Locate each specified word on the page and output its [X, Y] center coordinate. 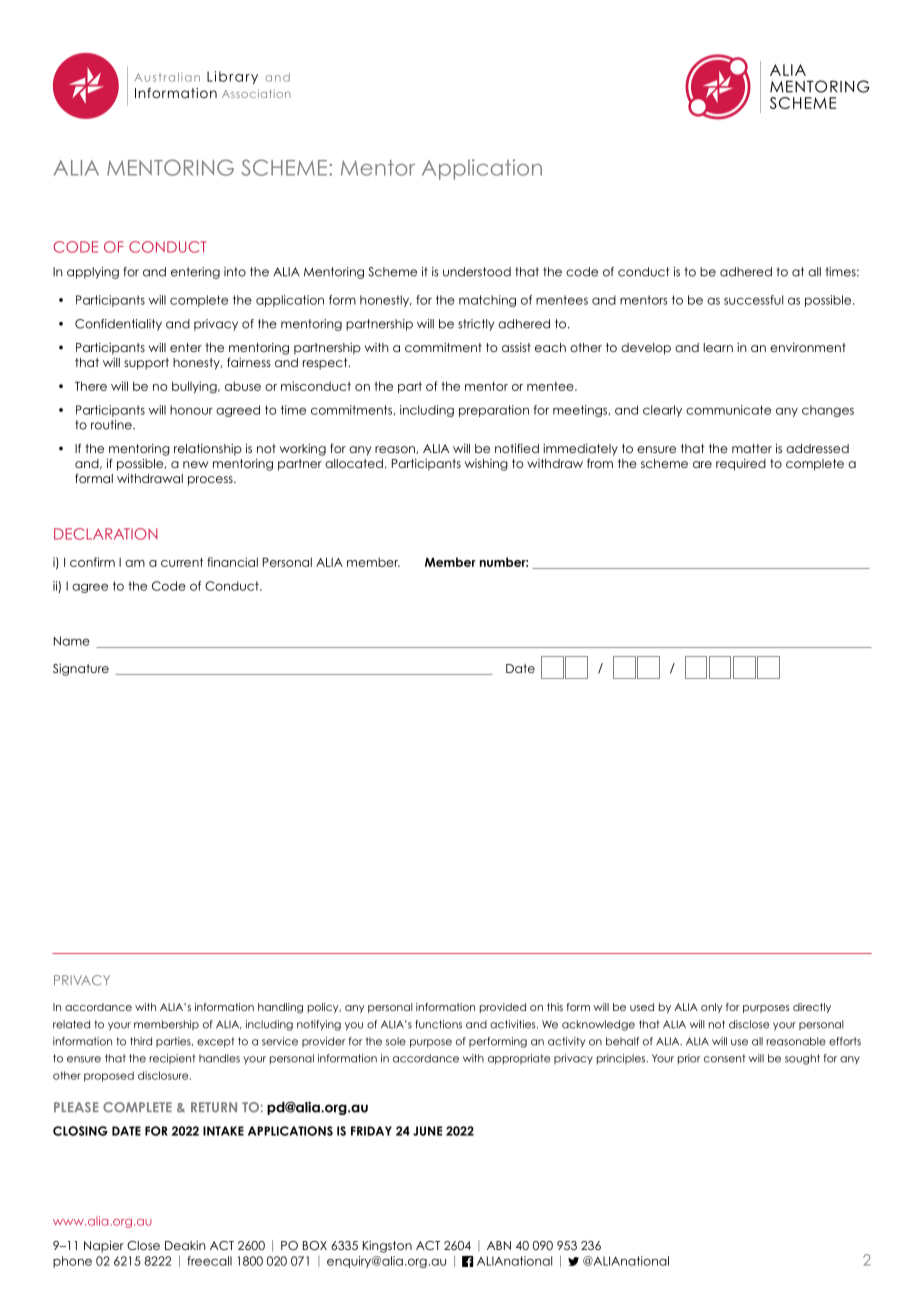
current [182, 562]
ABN [499, 1245]
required [741, 465]
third [141, 1041]
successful [753, 300]
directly [812, 1008]
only [712, 1008]
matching [487, 301]
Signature [81, 670]
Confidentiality [118, 325]
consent [725, 1058]
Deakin [185, 1245]
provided [503, 1008]
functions [438, 1024]
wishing [486, 465]
